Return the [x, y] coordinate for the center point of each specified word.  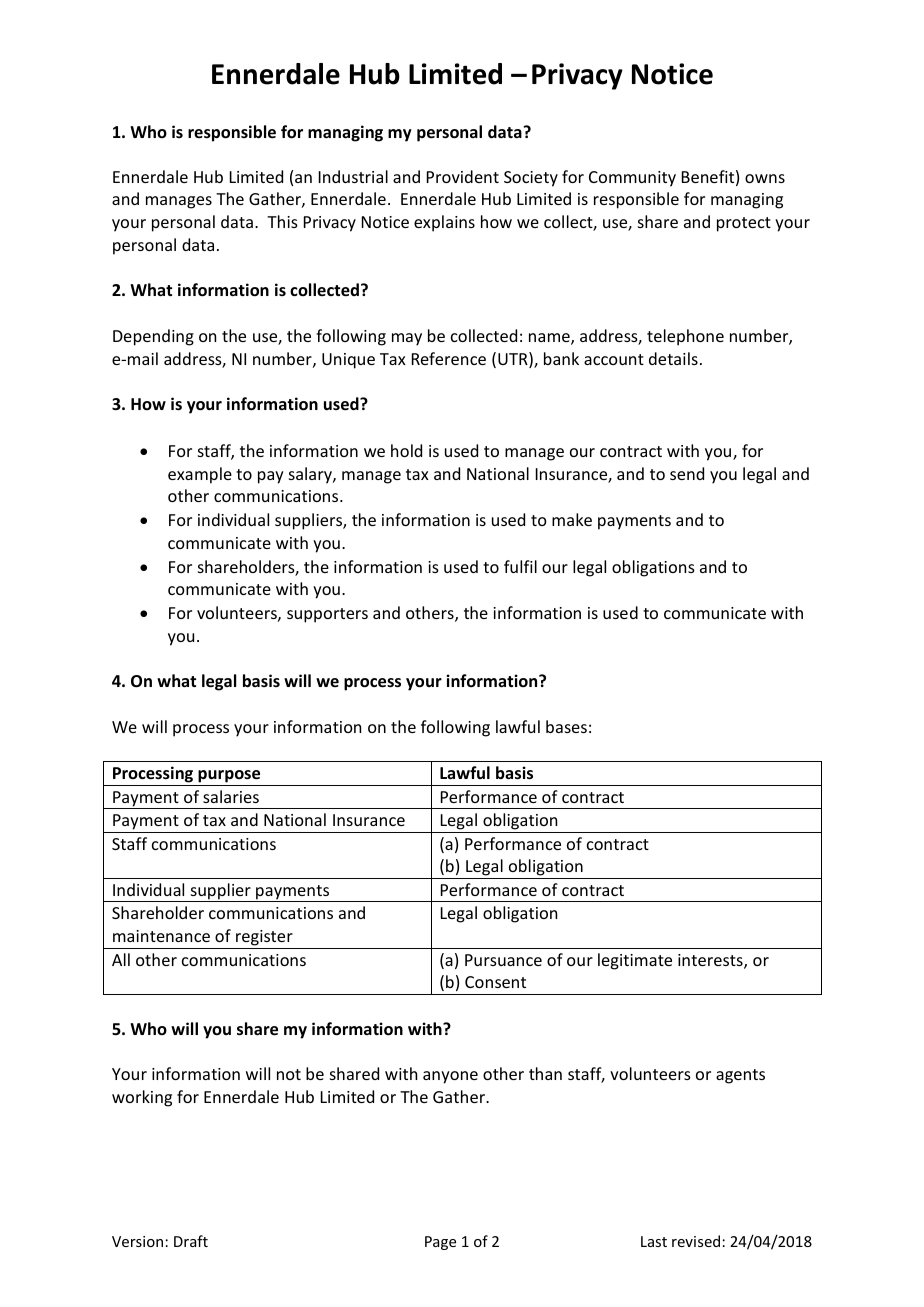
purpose [229, 776]
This [282, 221]
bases [566, 726]
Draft [191, 1241]
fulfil [520, 566]
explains [444, 223]
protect [744, 224]
